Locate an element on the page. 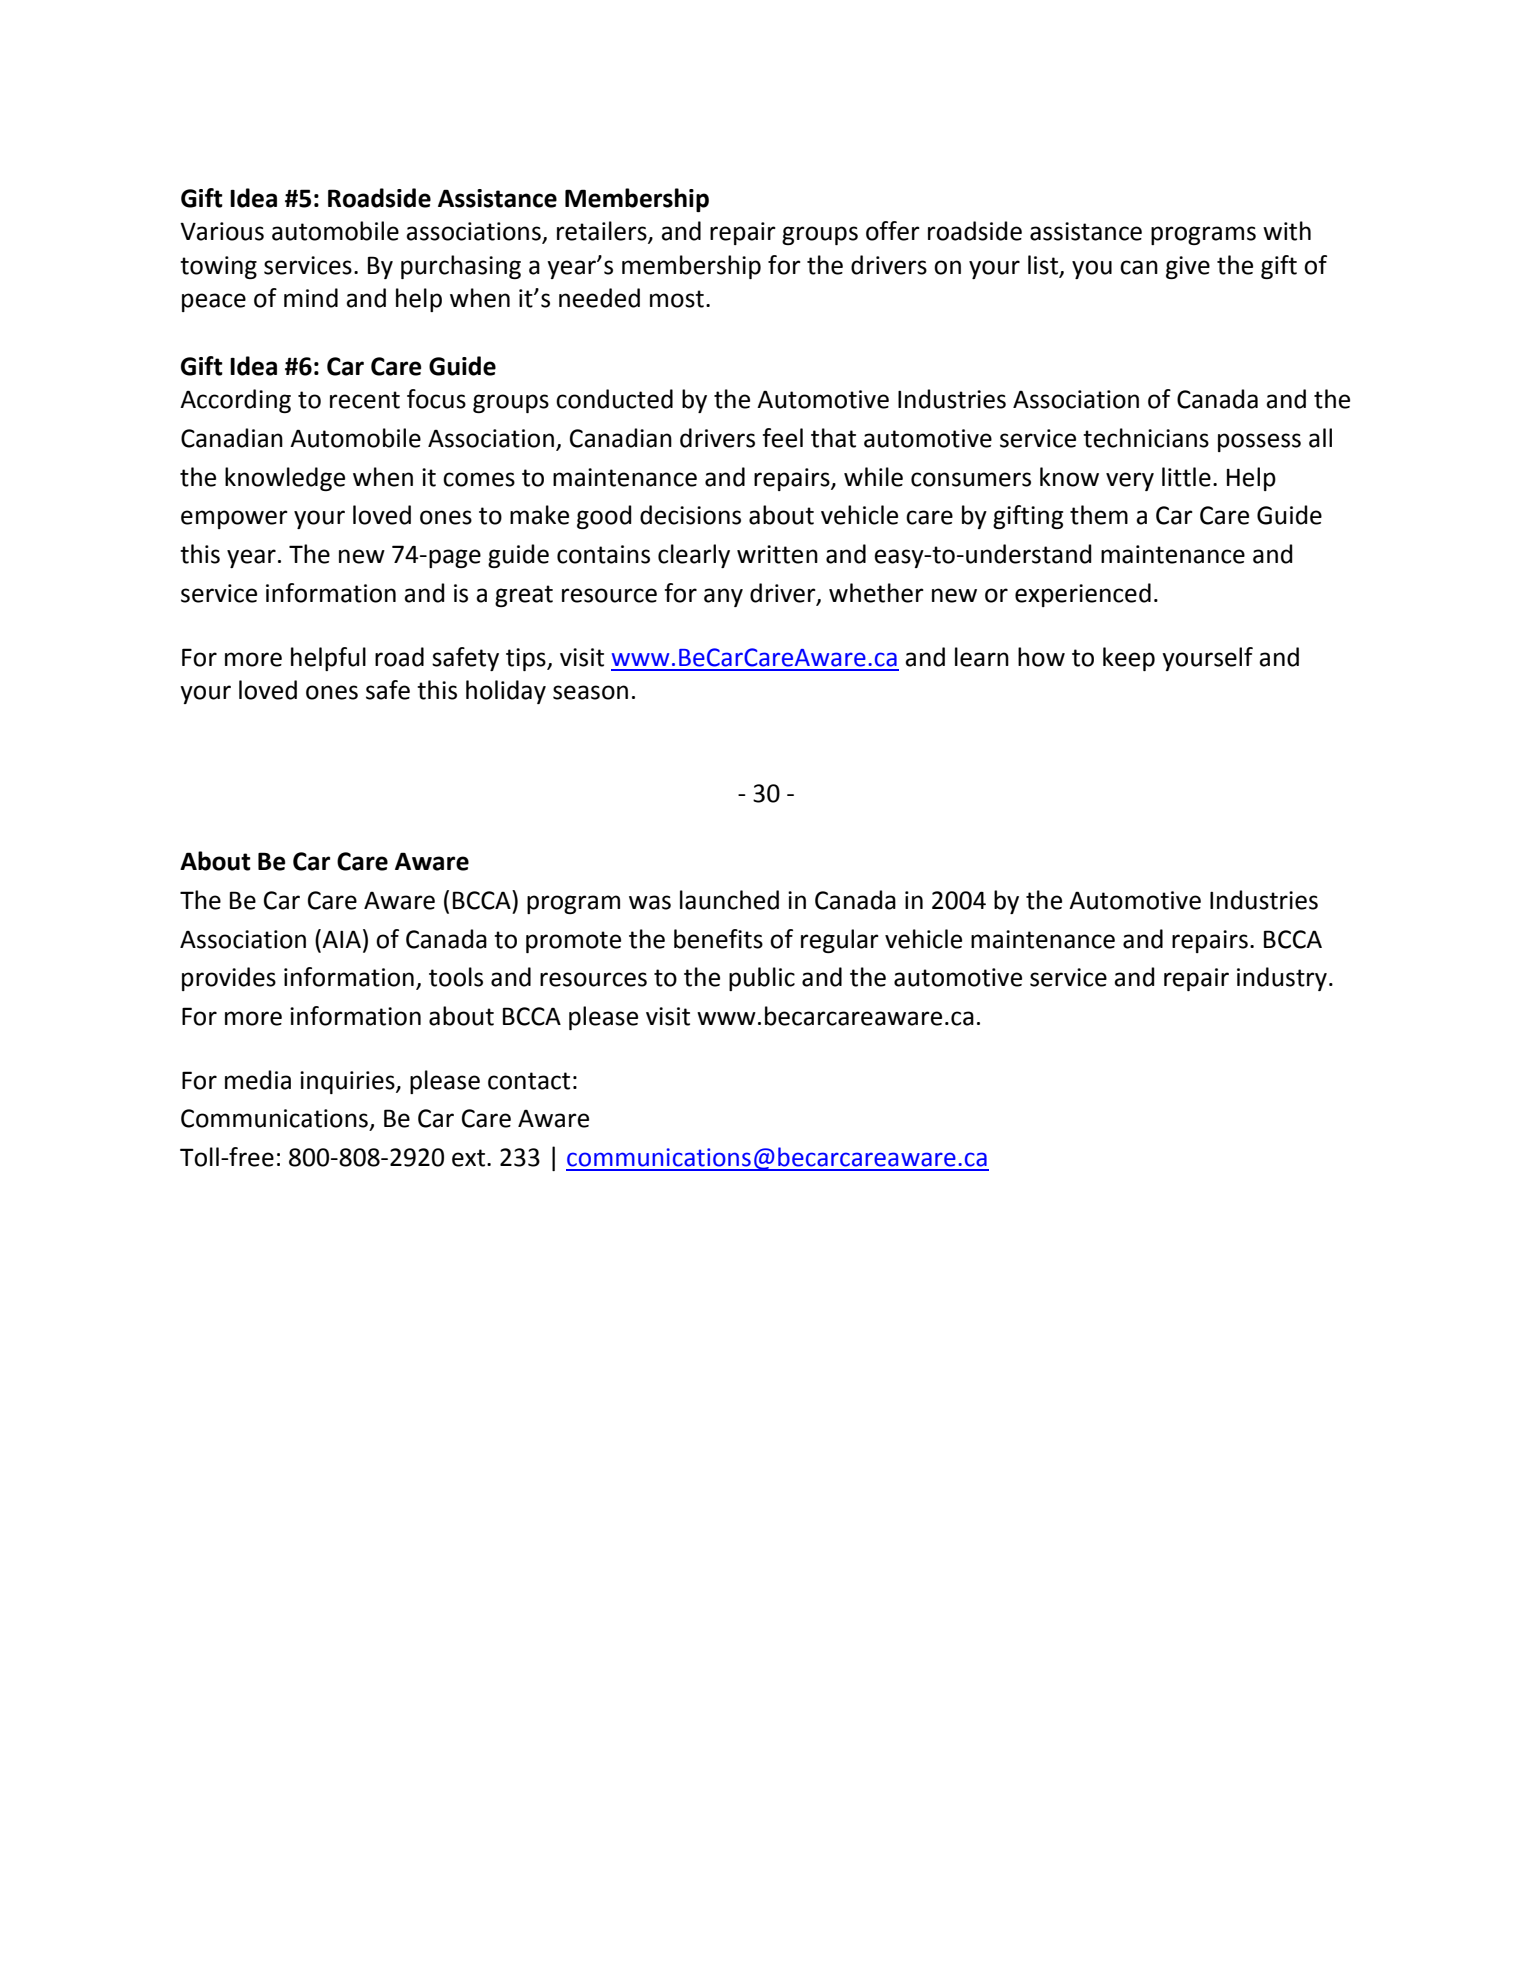  inquiries is located at coordinates (348, 1082).
